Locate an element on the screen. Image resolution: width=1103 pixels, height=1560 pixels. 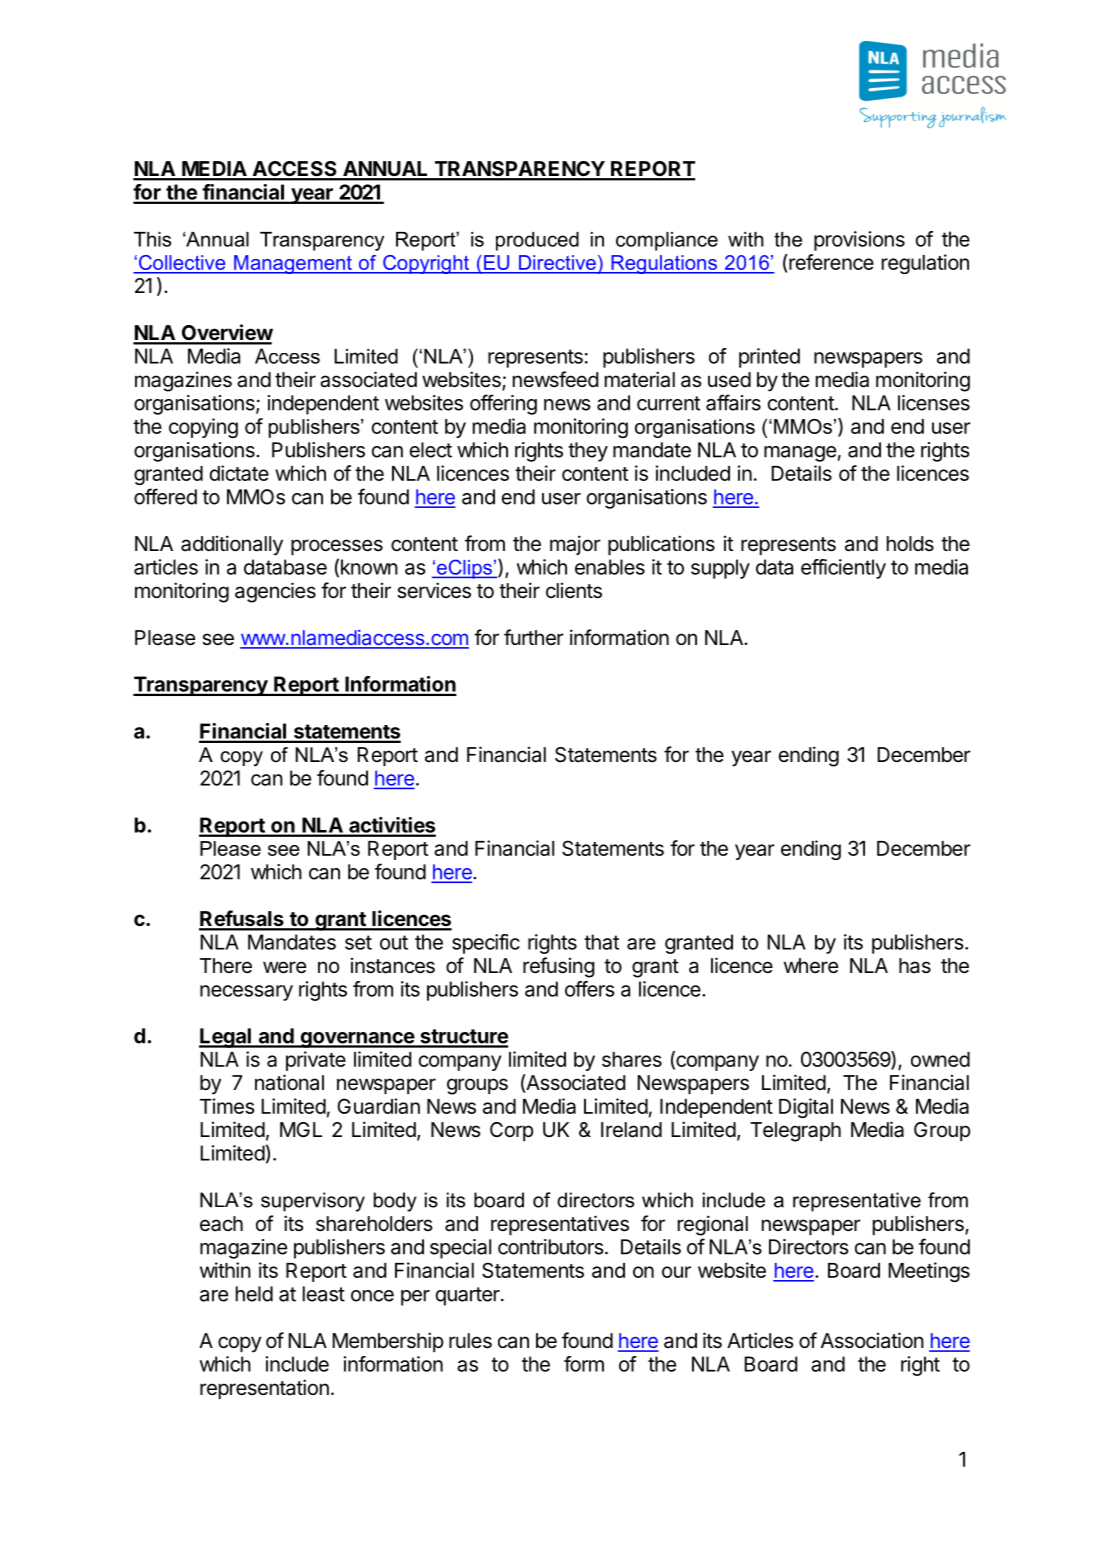
Corp is located at coordinates (512, 1131).
